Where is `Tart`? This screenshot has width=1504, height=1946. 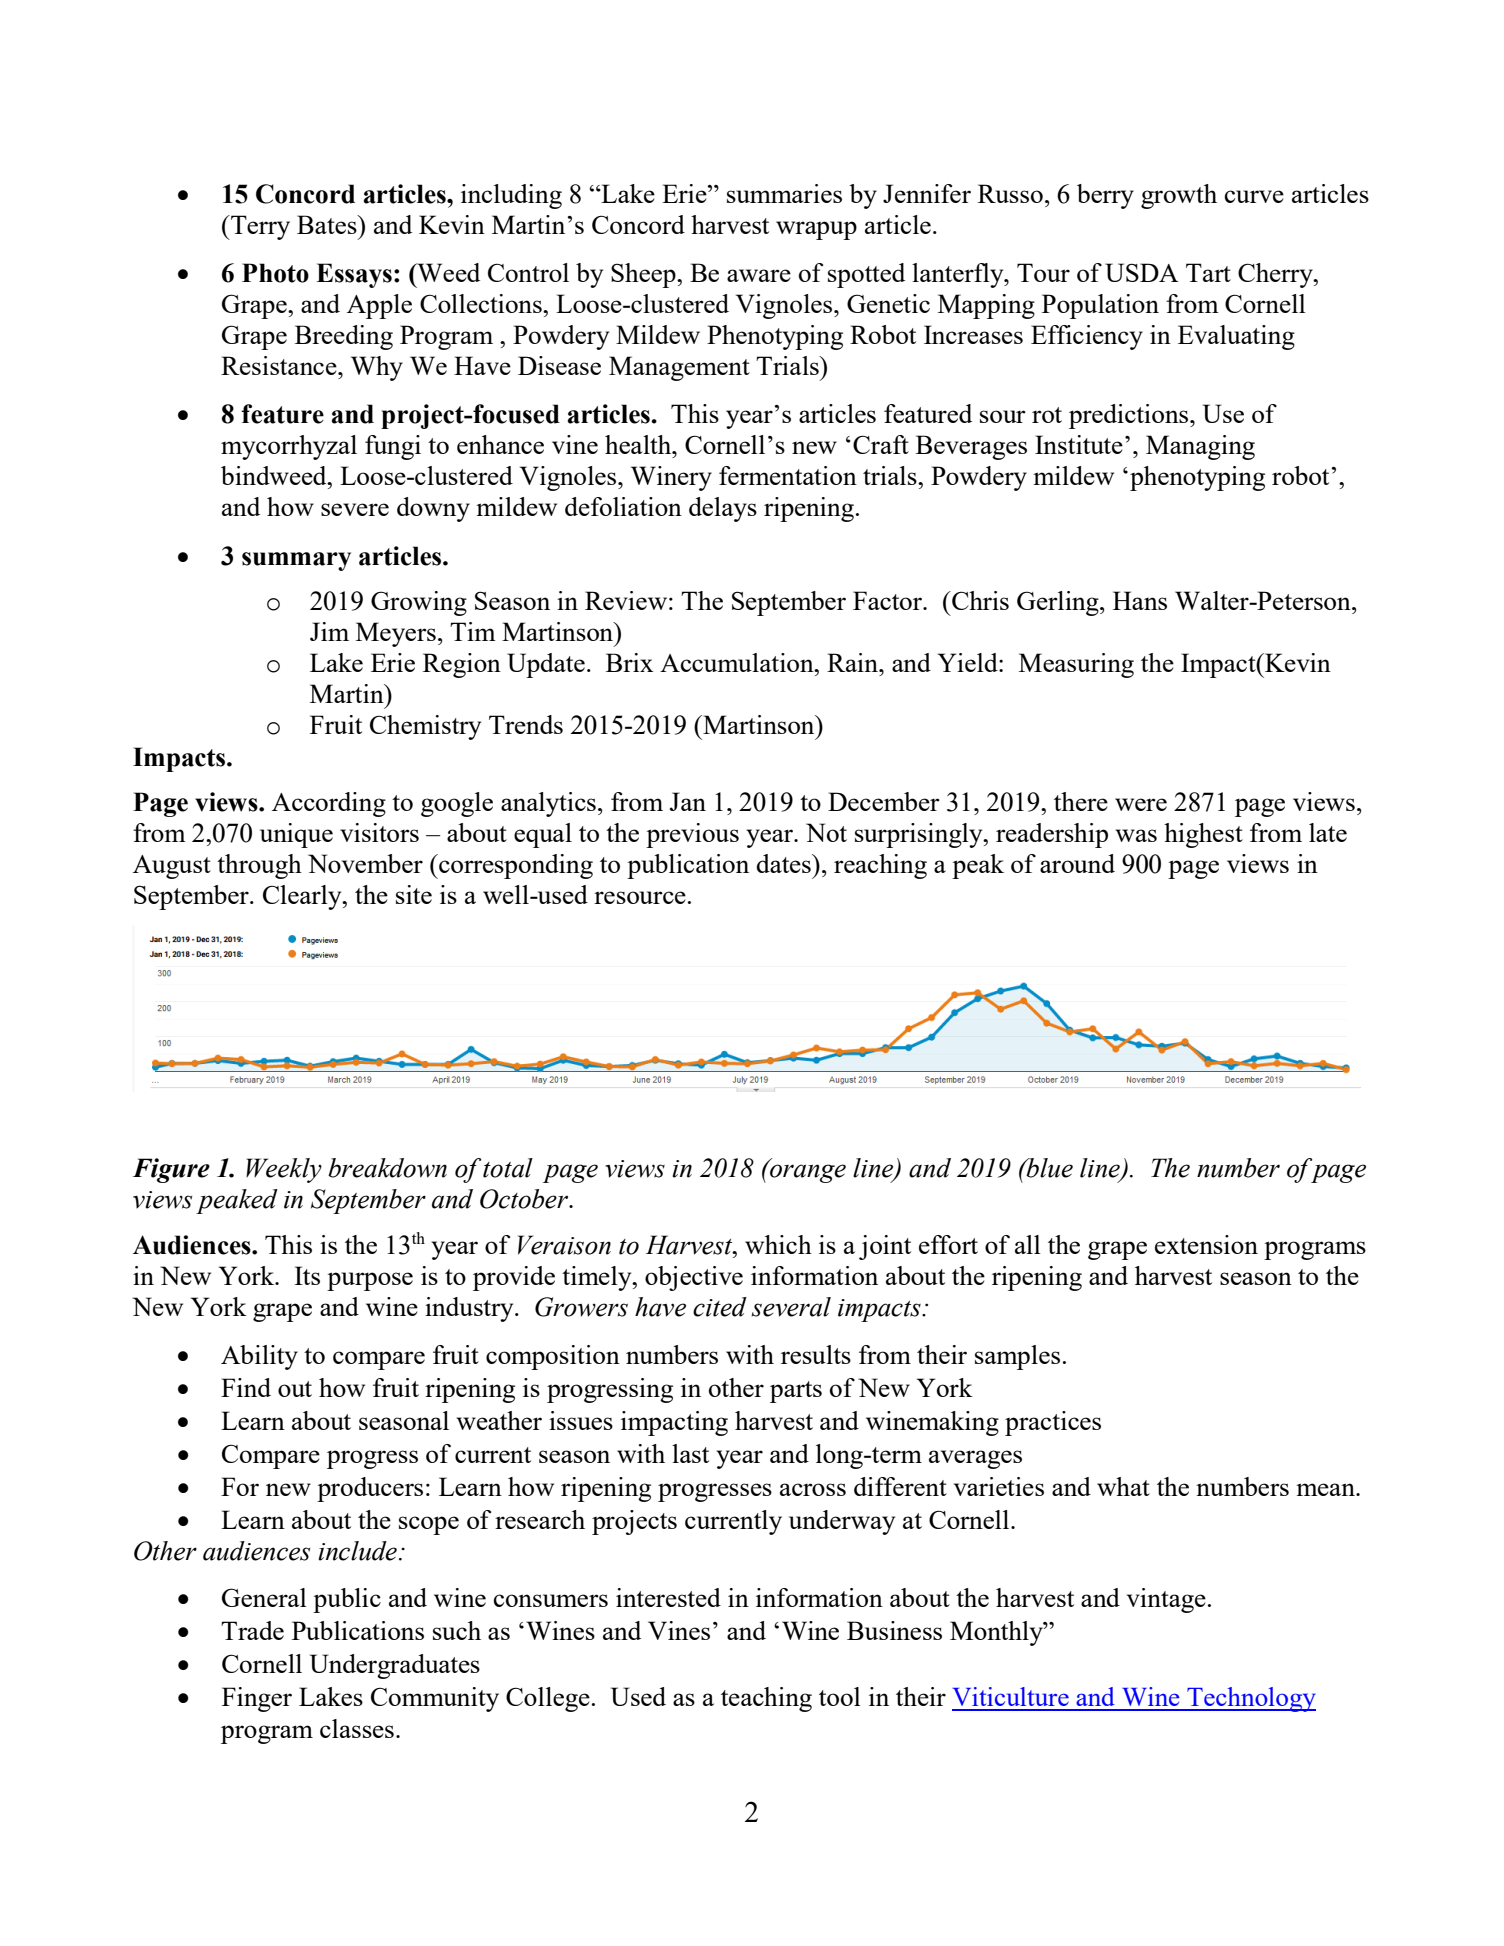
Tart is located at coordinates (1208, 272).
